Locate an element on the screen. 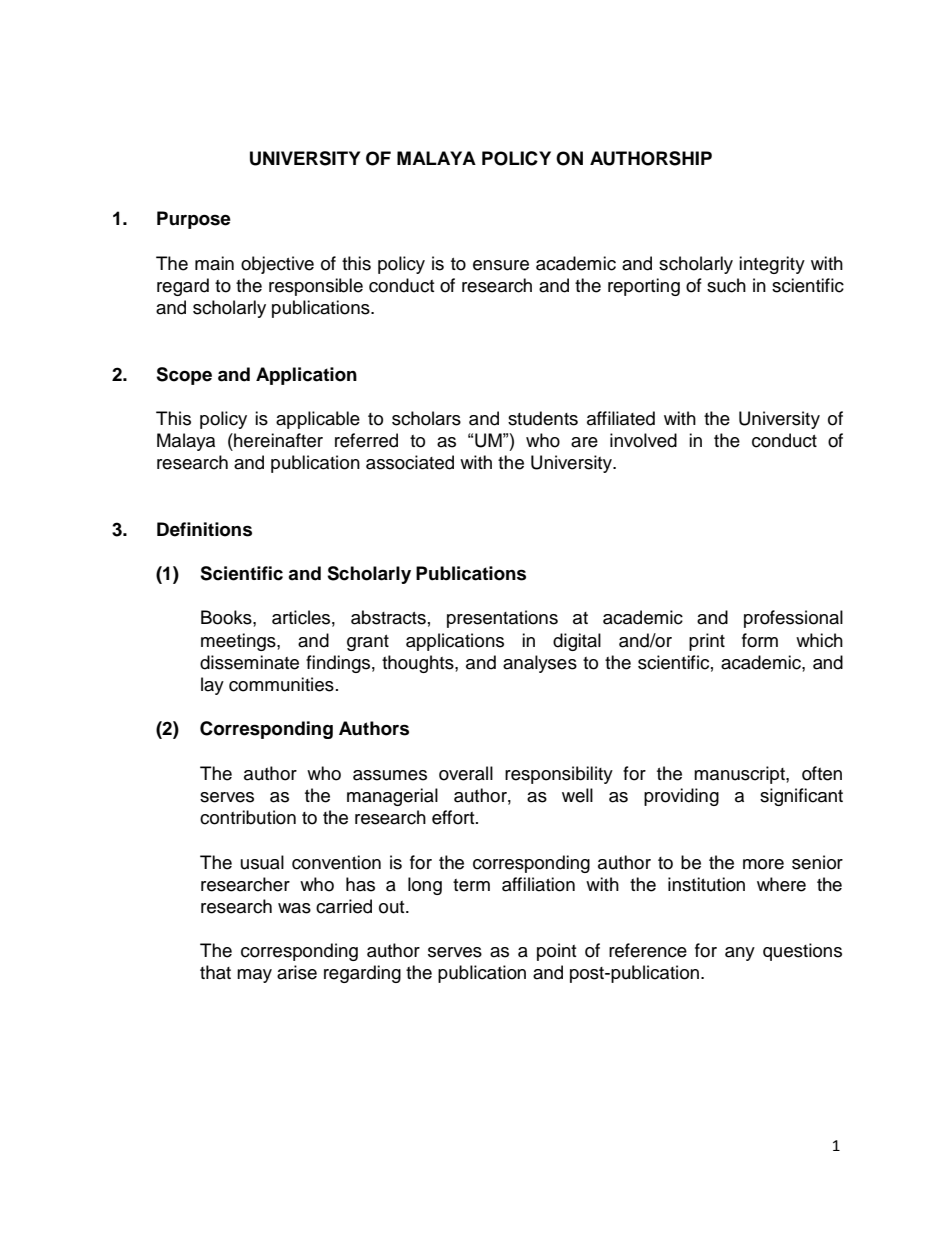 This screenshot has height=1233, width=952. communities is located at coordinates (281, 684).
